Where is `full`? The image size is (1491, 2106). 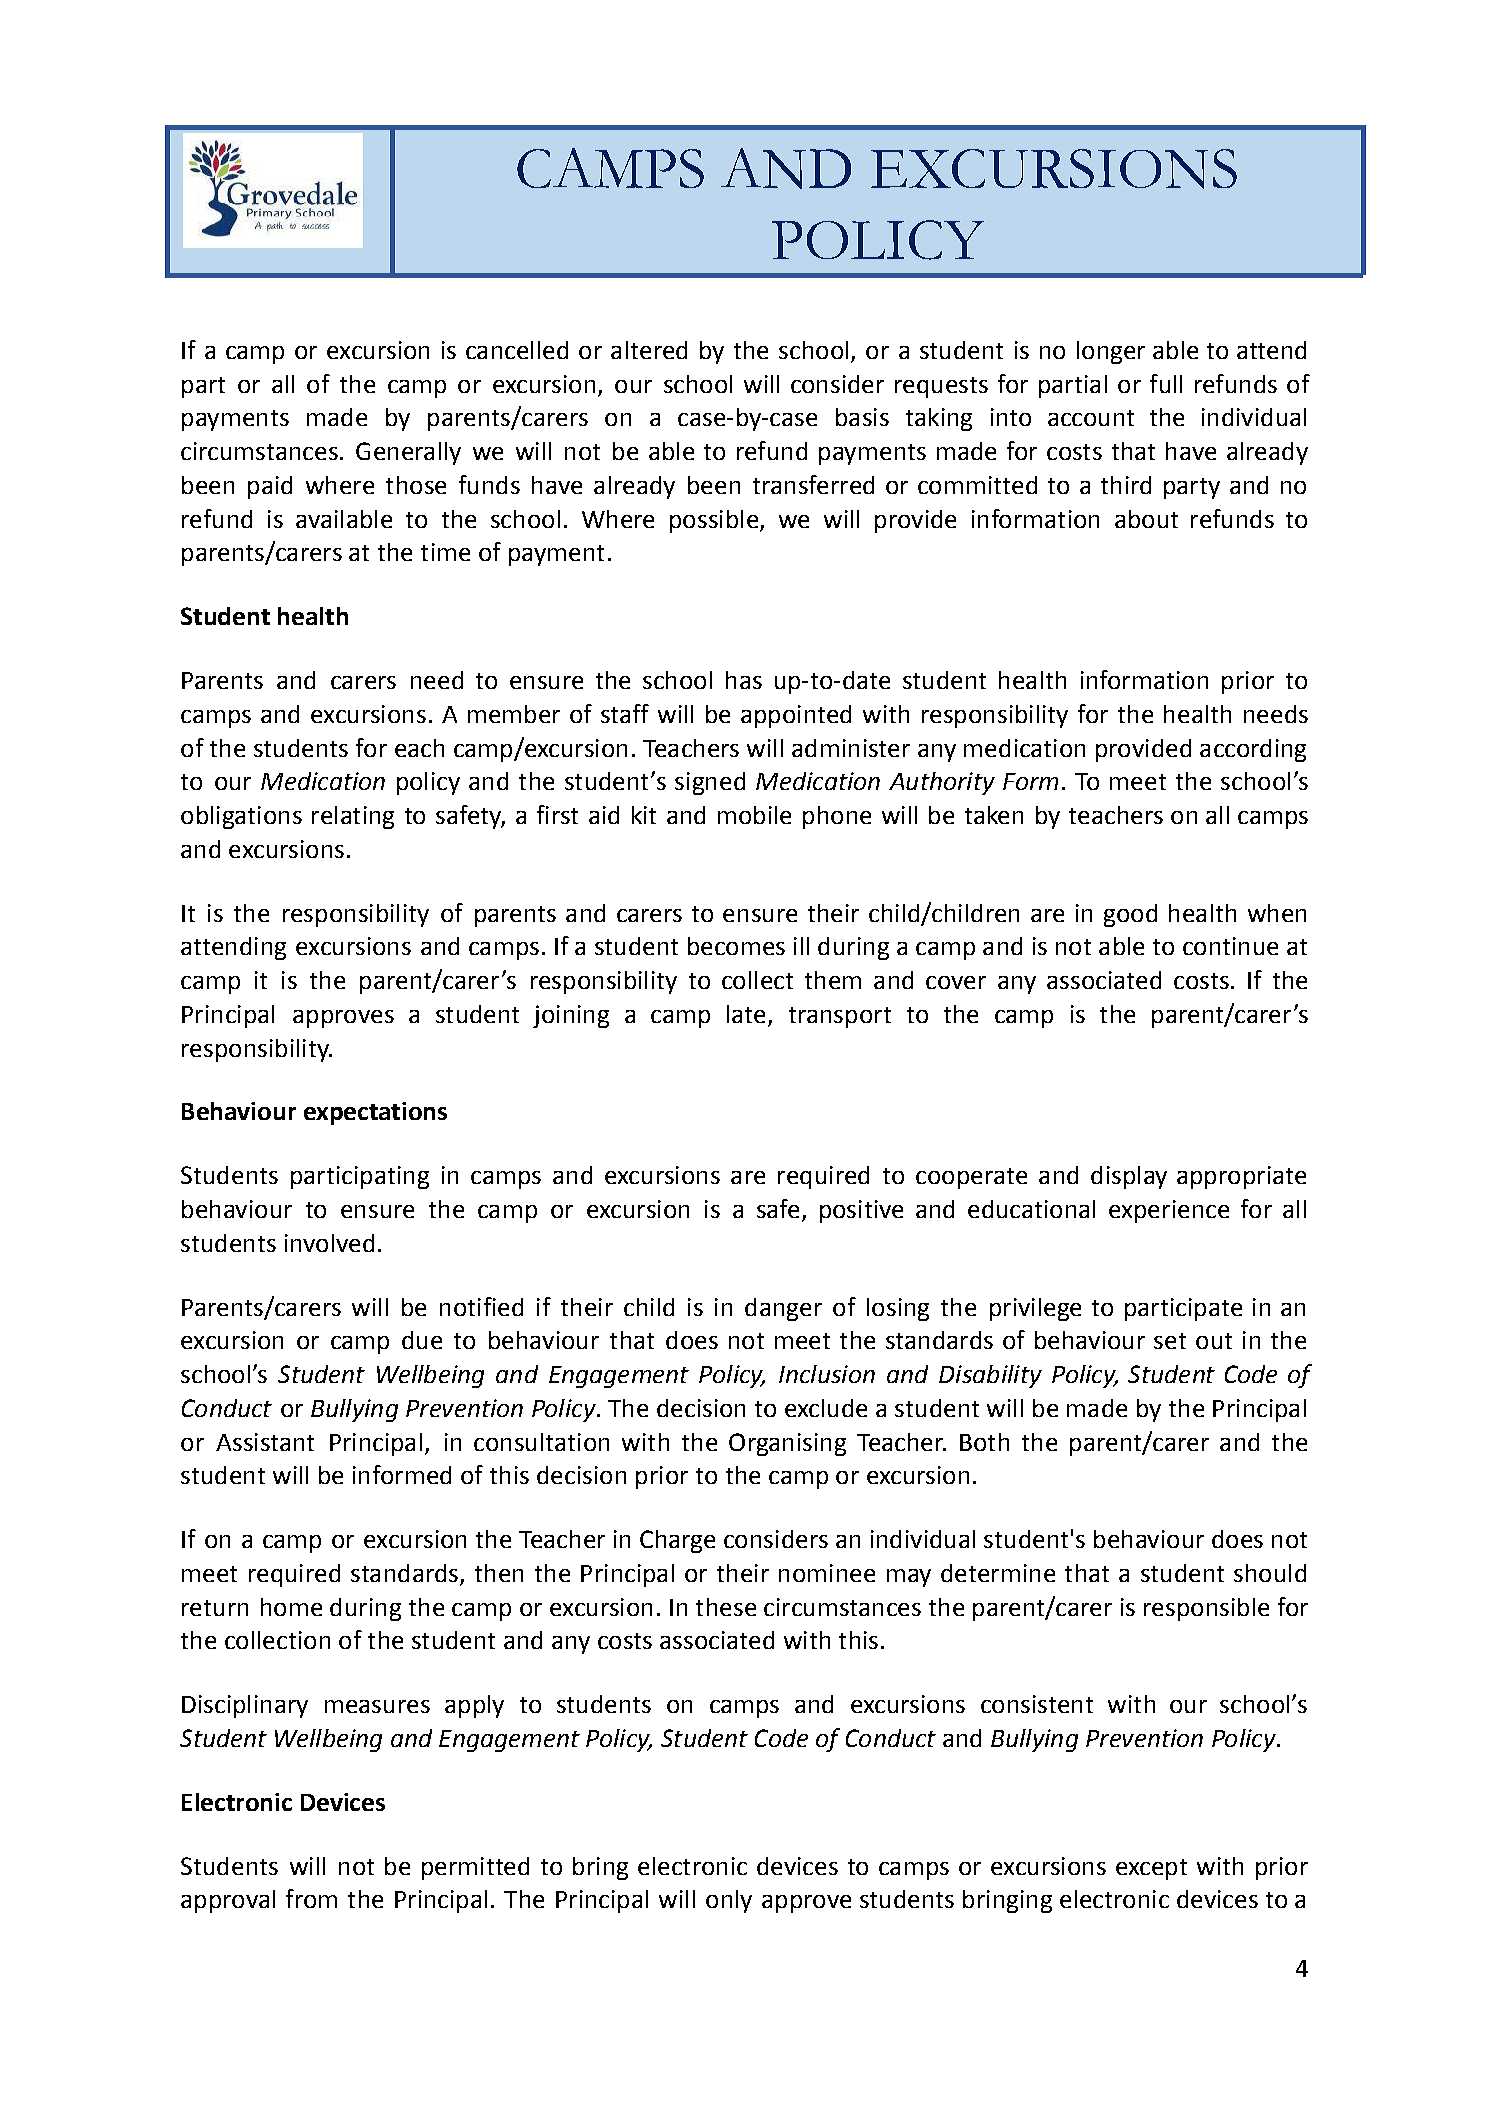 full is located at coordinates (1166, 383).
